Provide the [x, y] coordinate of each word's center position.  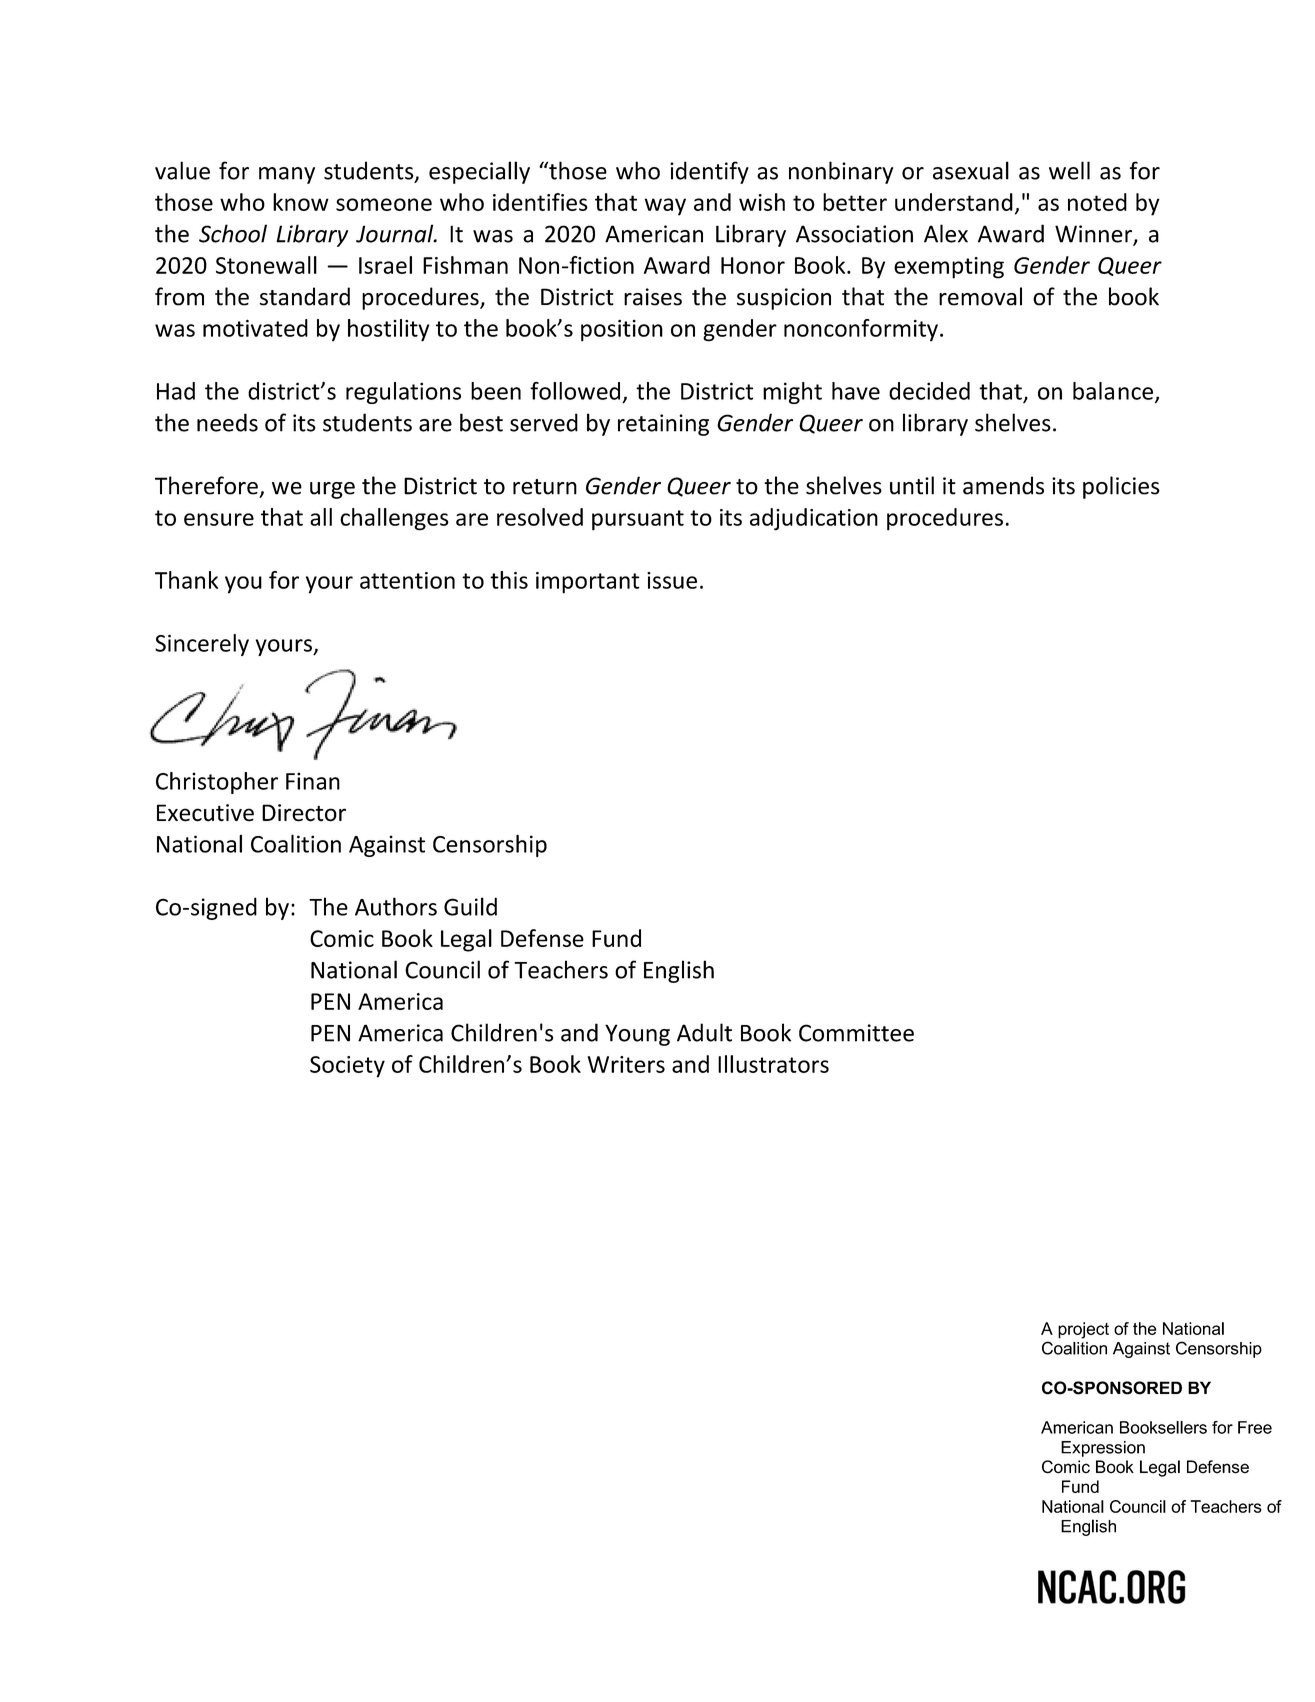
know [301, 202]
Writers [626, 1064]
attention [407, 580]
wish [762, 202]
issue [672, 580]
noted [1097, 202]
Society [347, 1067]
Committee [856, 1033]
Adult [704, 1032]
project [1083, 1330]
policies [1121, 487]
